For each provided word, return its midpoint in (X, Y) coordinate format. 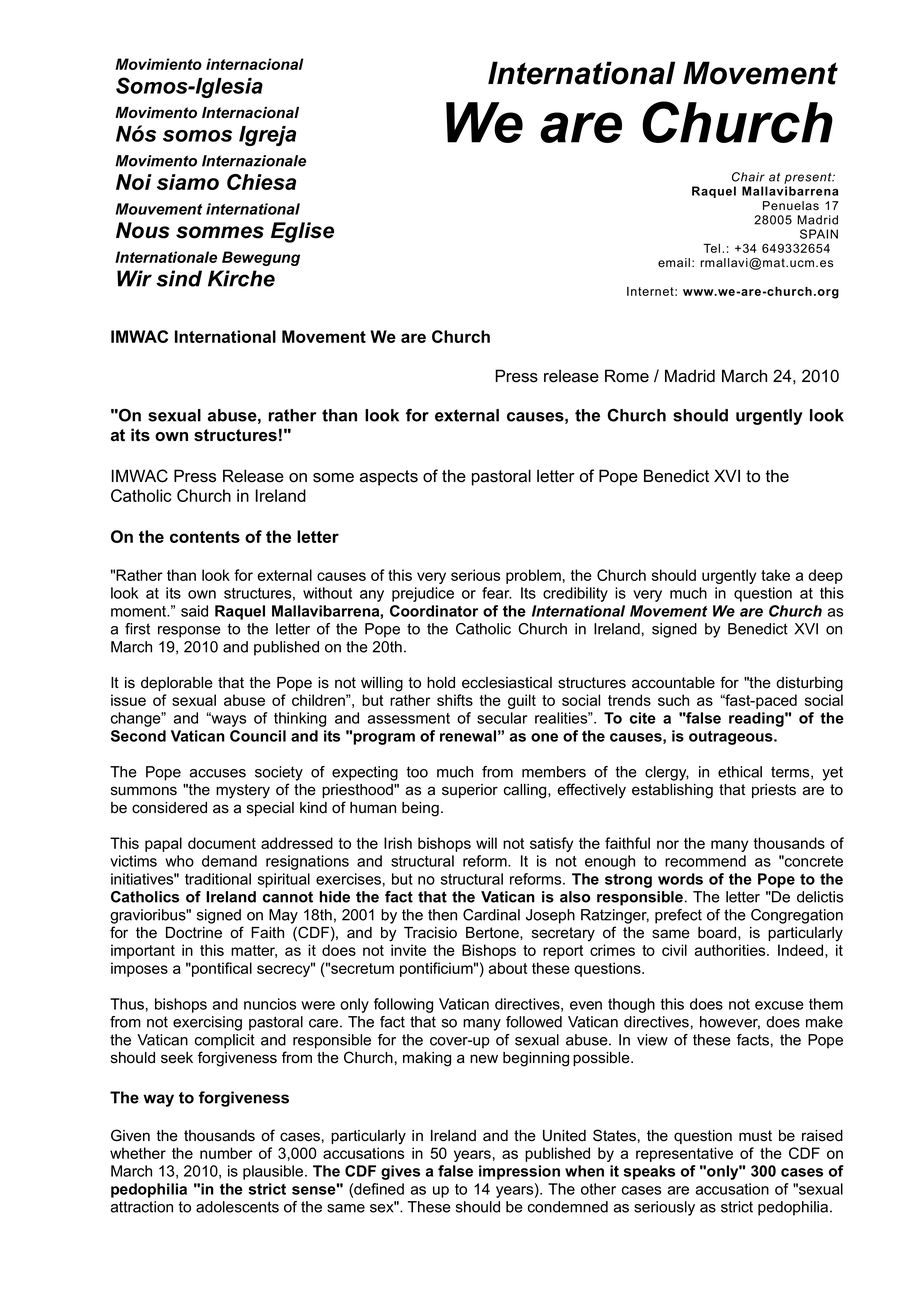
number (226, 1153)
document (222, 843)
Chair (748, 177)
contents (205, 537)
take (775, 575)
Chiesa (261, 182)
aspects (389, 478)
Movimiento (158, 64)
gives (400, 1172)
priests (774, 791)
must (755, 1136)
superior (470, 791)
